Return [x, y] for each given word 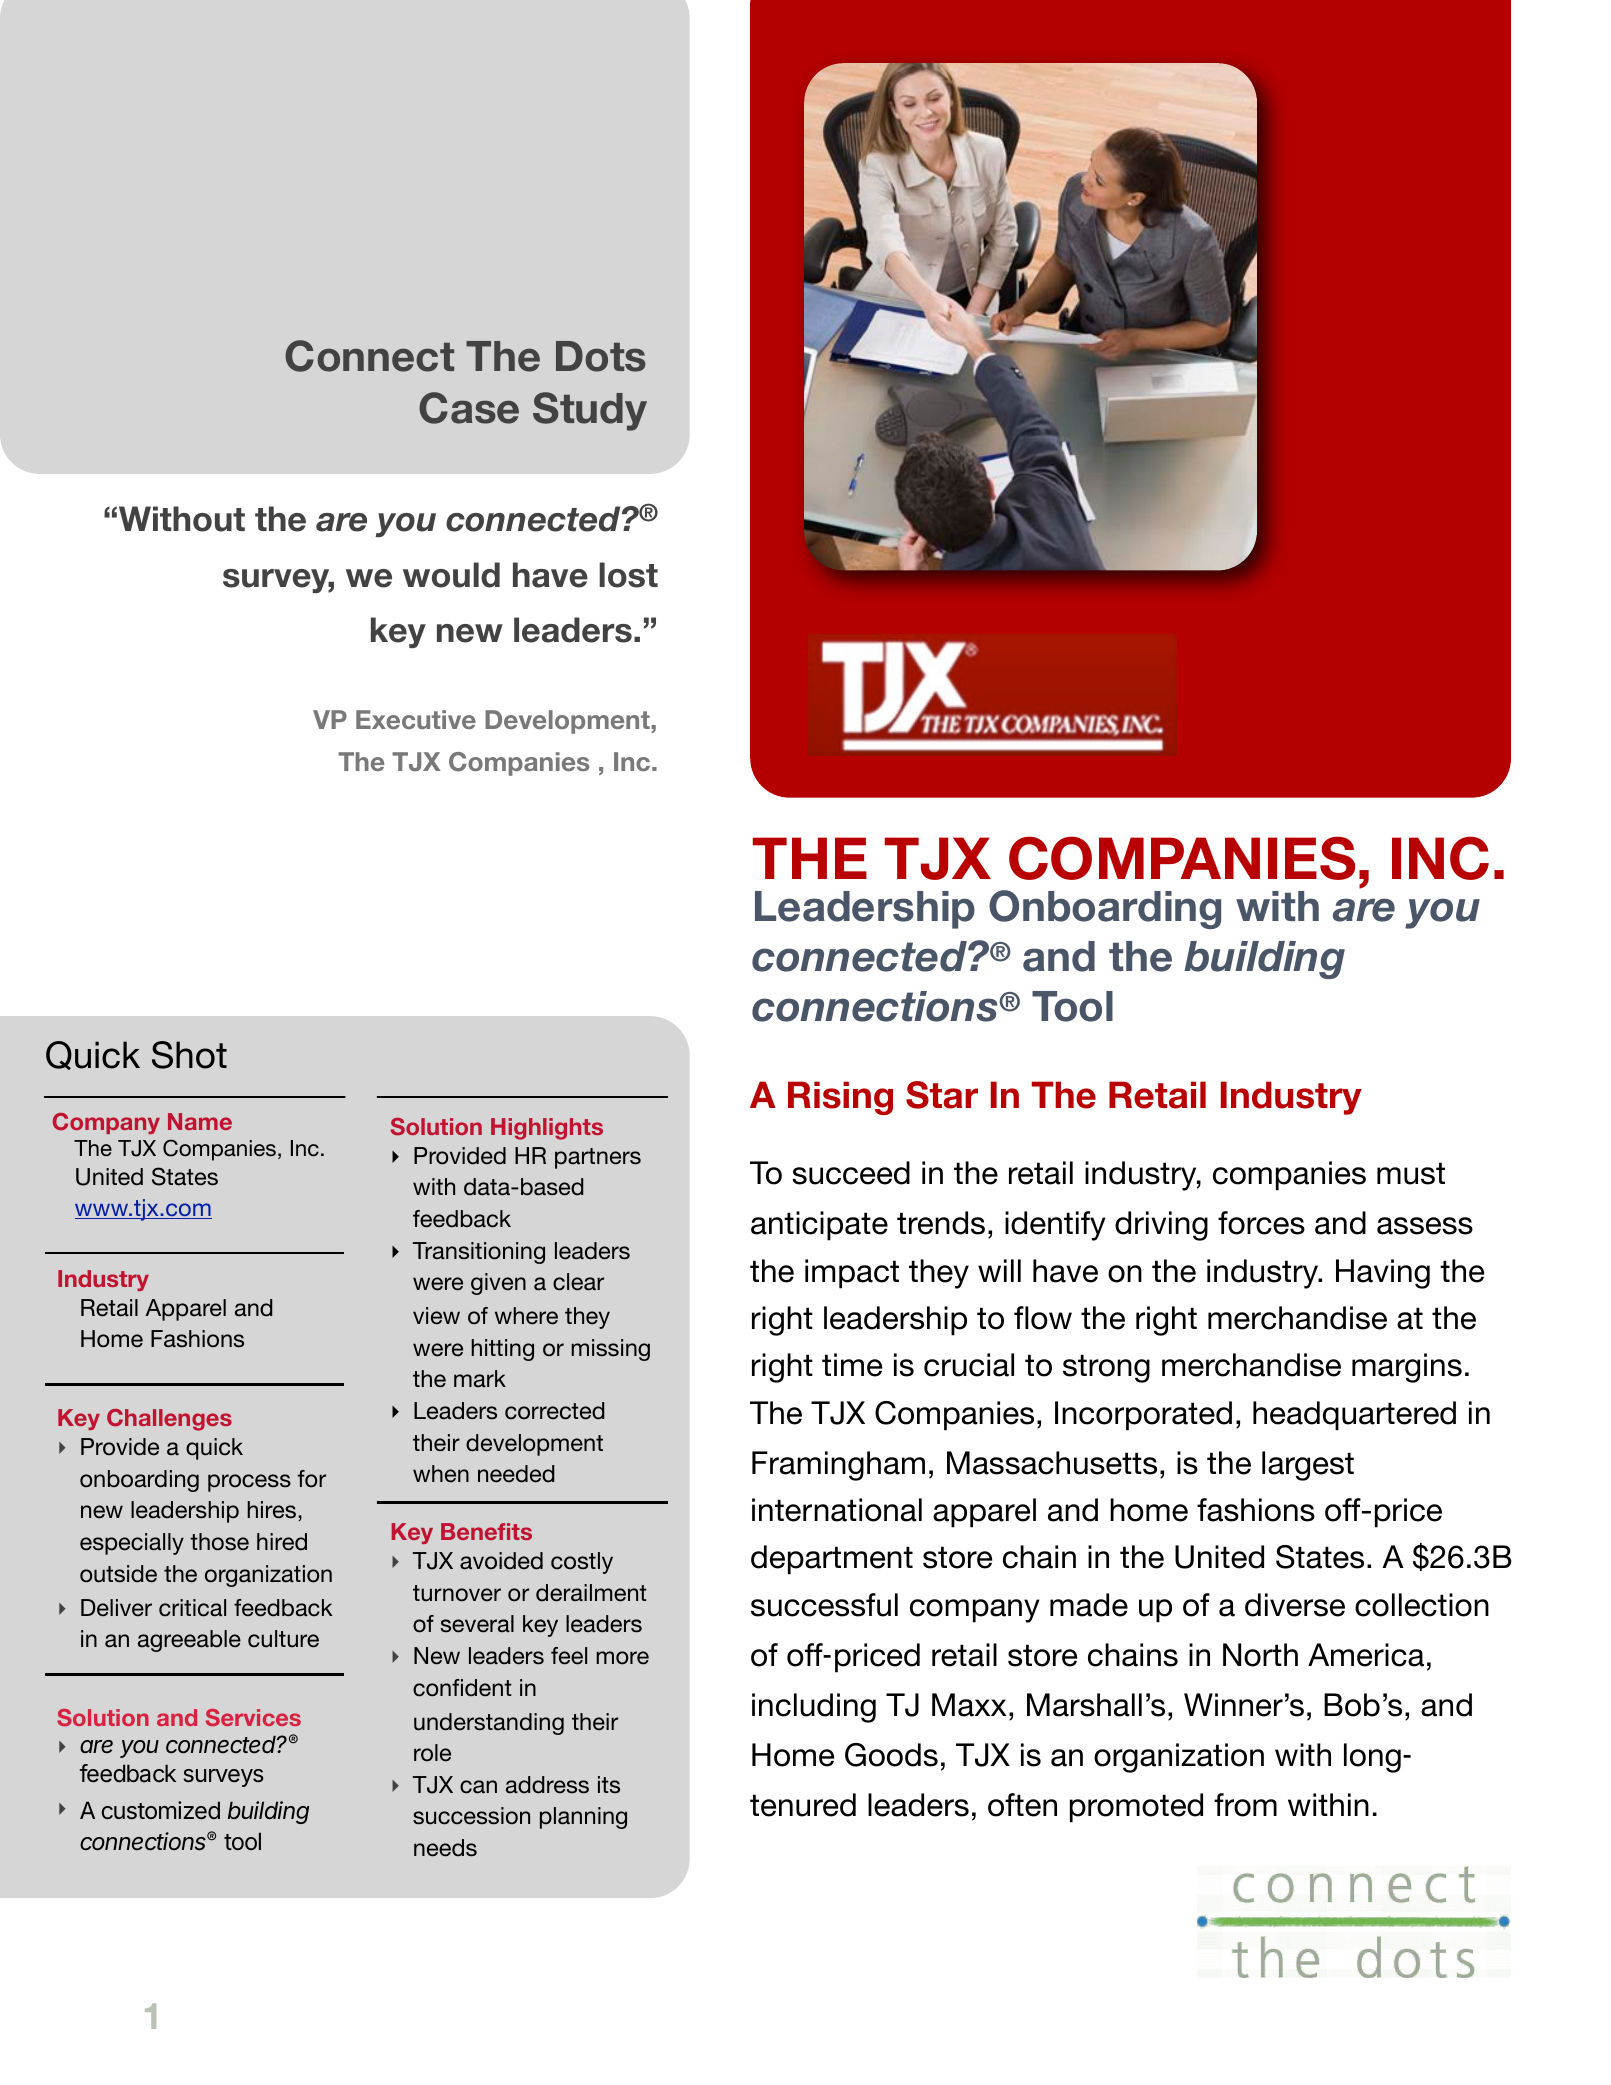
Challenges [169, 1420]
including [814, 1708]
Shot [189, 1055]
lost [628, 575]
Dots [601, 356]
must [1411, 1173]
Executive [416, 719]
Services [253, 1717]
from [1245, 1805]
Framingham [838, 1466]
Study [590, 411]
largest [1308, 1466]
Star [942, 1095]
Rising [840, 1098]
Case [469, 408]
